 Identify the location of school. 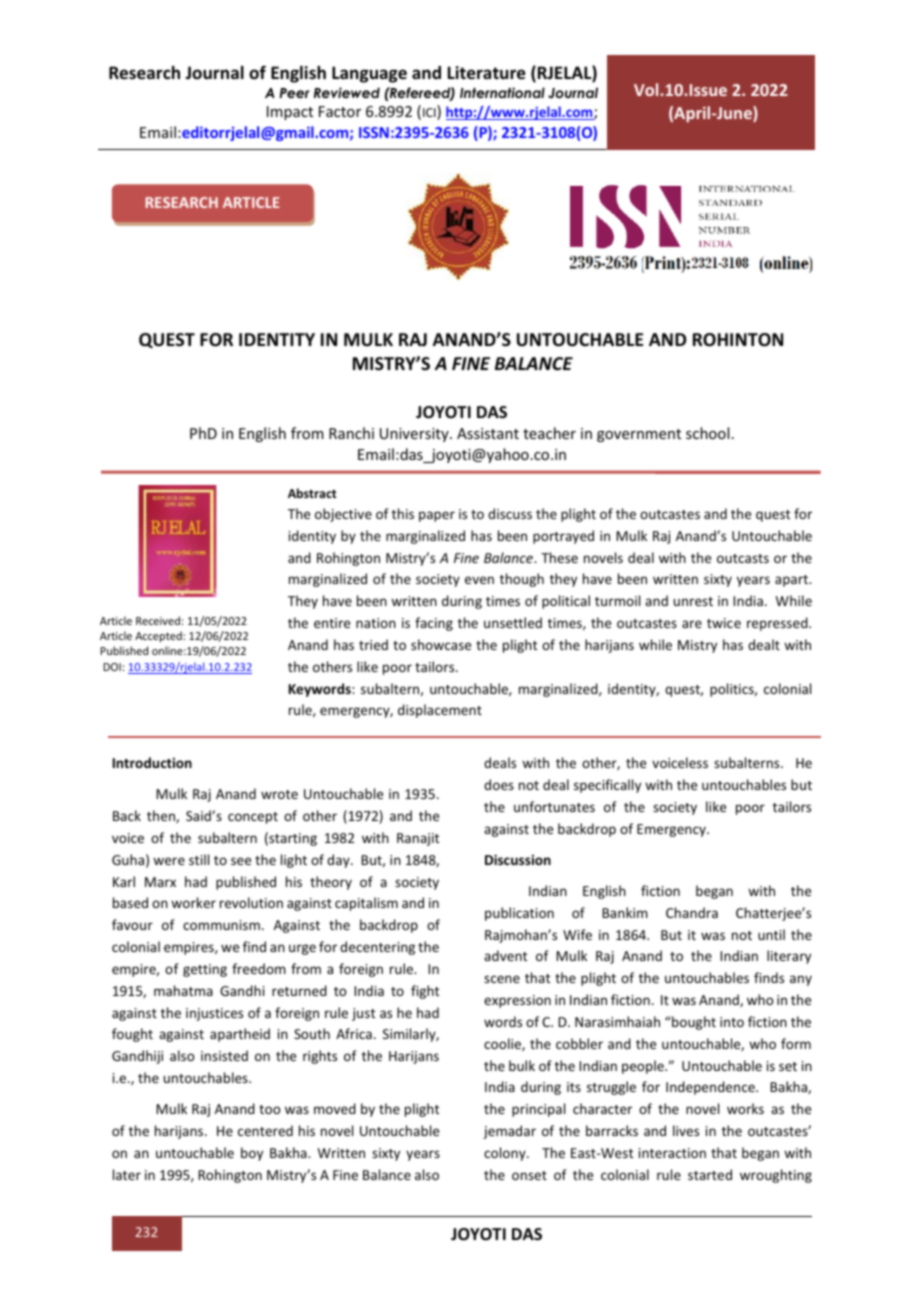
(707, 433).
